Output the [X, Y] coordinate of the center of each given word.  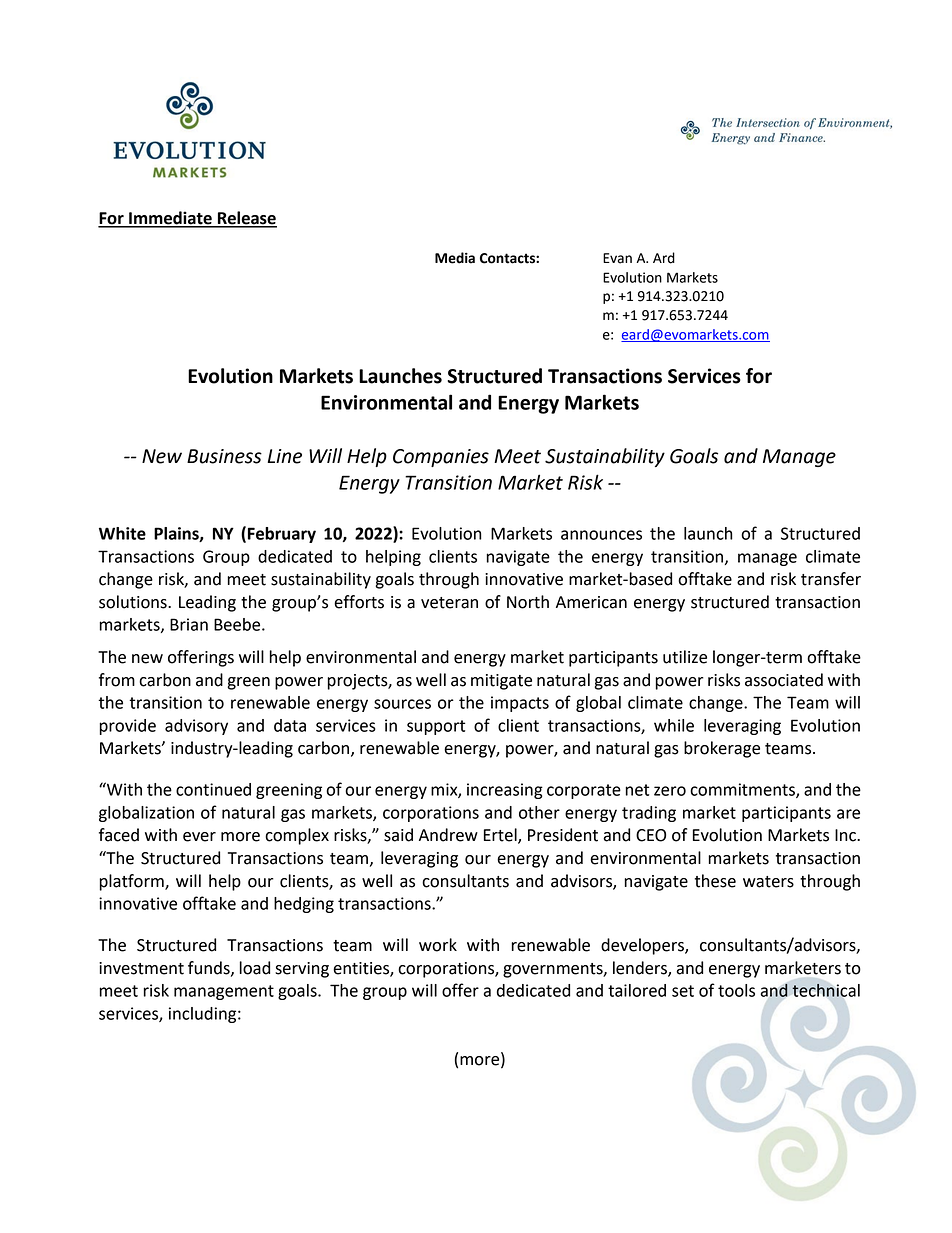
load [255, 968]
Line [284, 456]
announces [601, 535]
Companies [441, 458]
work [438, 945]
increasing [505, 791]
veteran [449, 603]
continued [213, 789]
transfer [831, 579]
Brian [189, 624]
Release [246, 219]
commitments [743, 790]
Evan [617, 258]
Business [224, 456]
